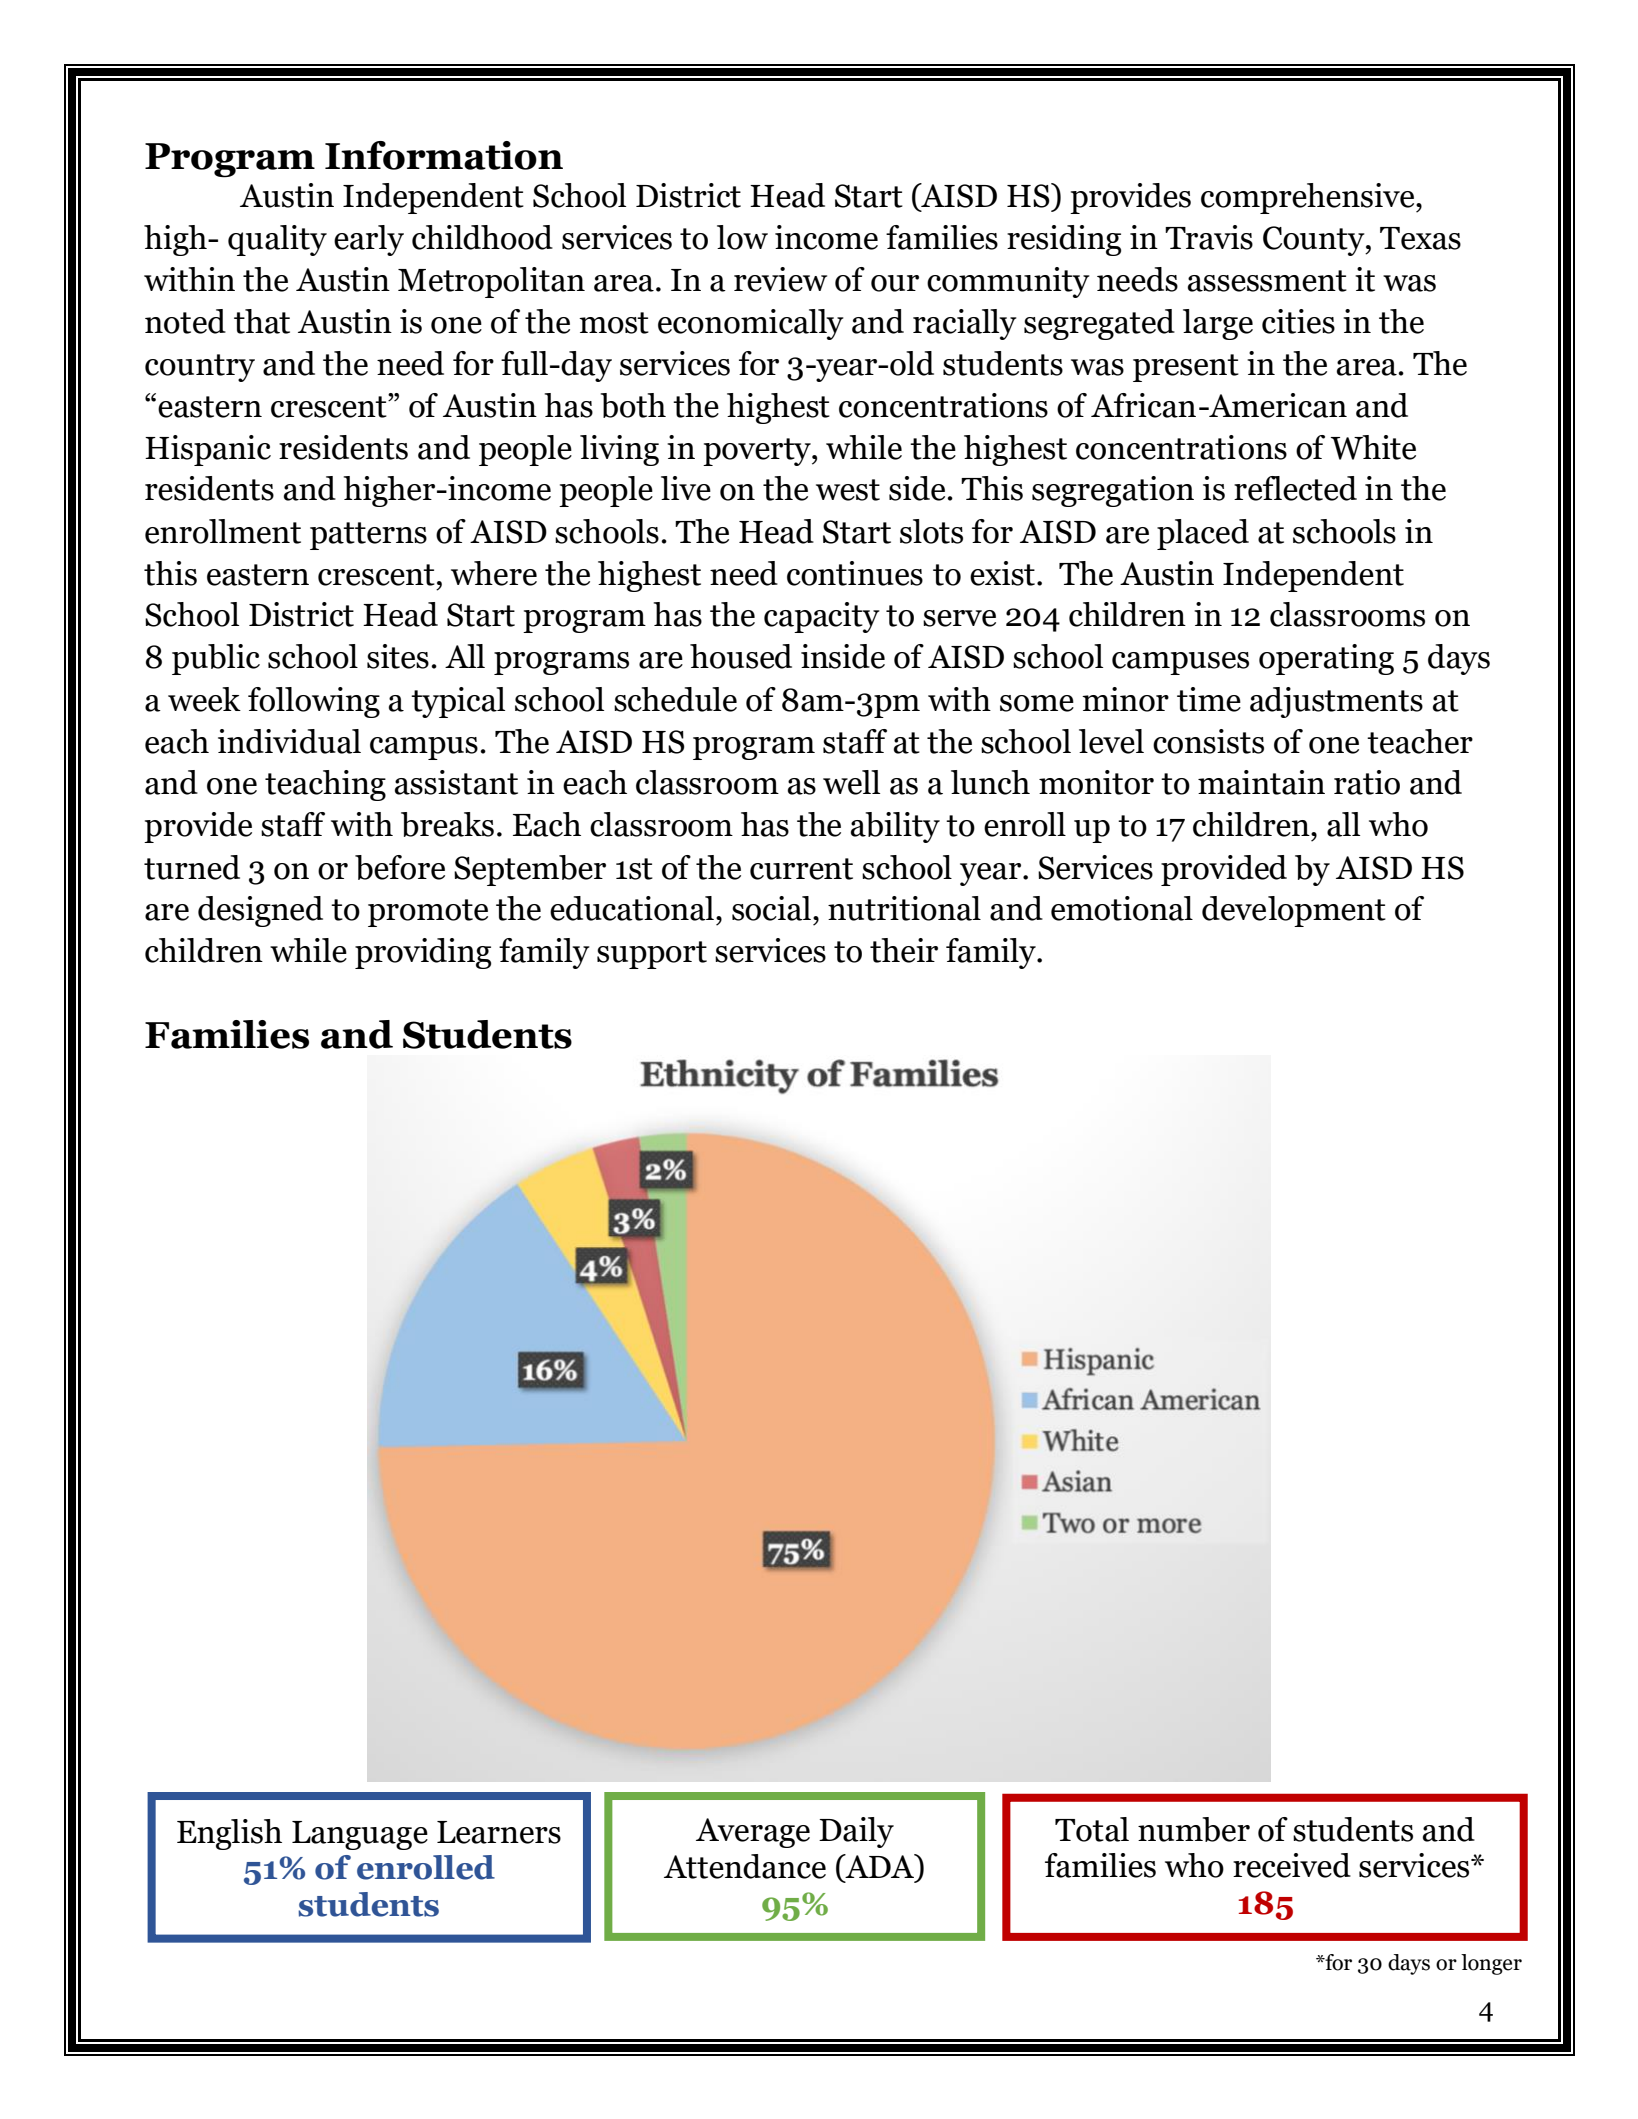 The height and width of the document is (2119, 1638). I want to click on comprehensive, so click(1309, 198).
